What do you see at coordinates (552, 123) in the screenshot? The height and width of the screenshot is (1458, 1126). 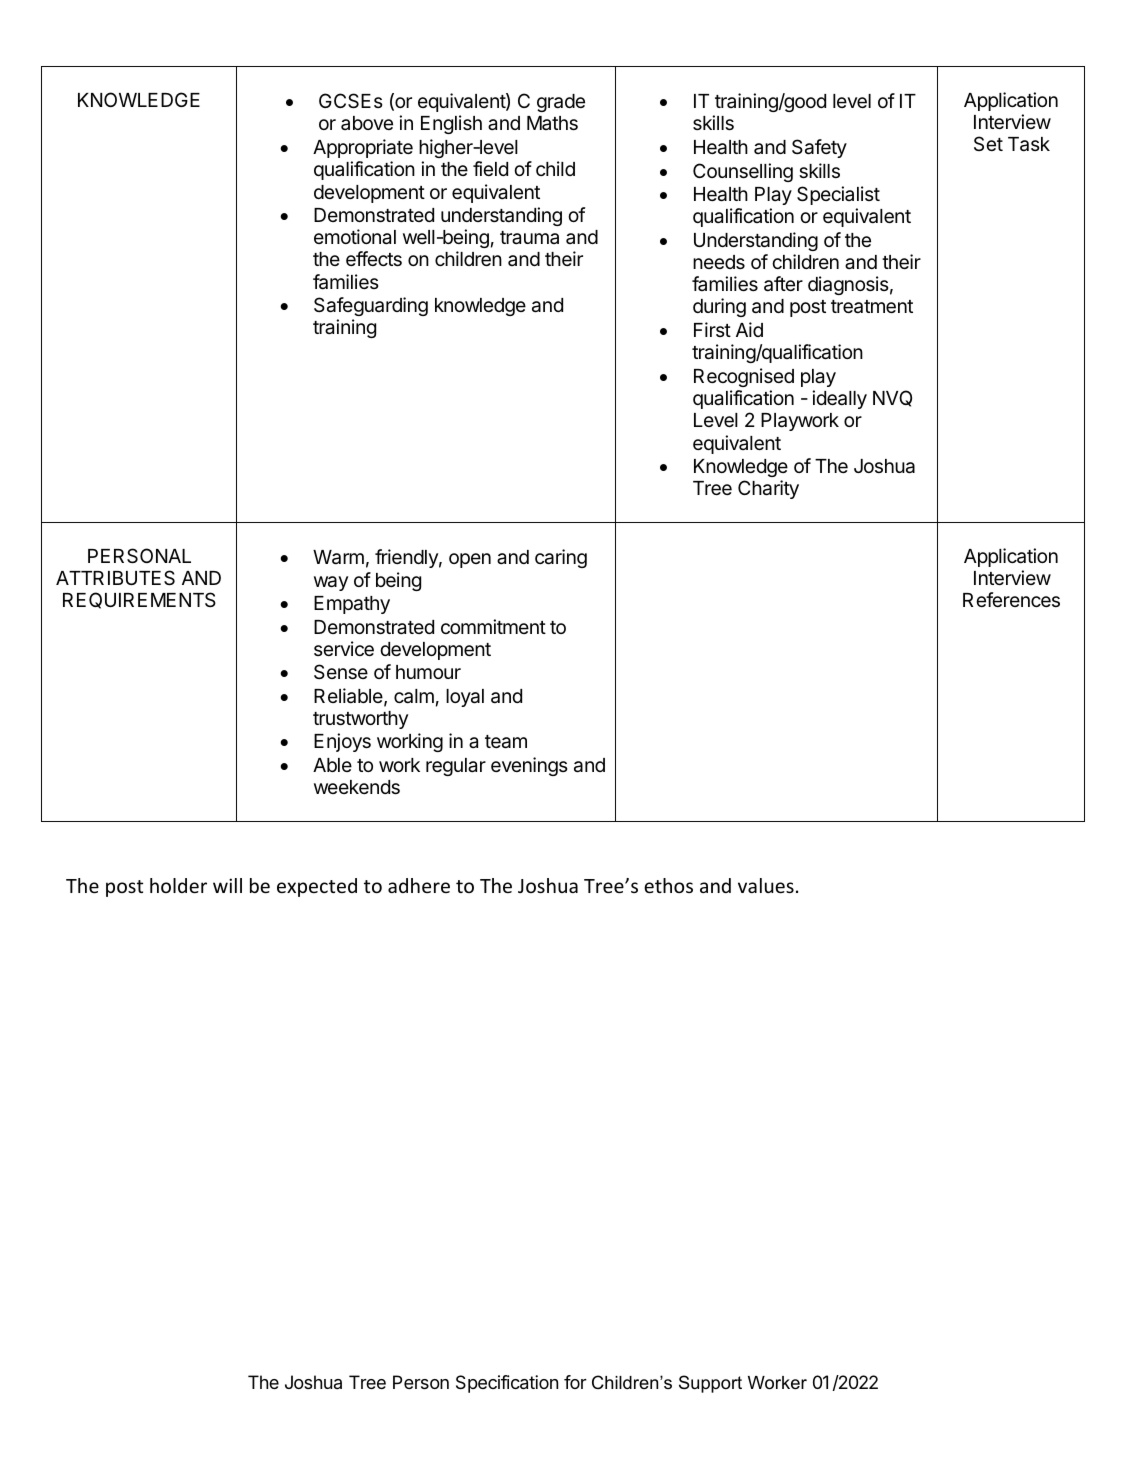 I see `Maths` at bounding box center [552, 123].
